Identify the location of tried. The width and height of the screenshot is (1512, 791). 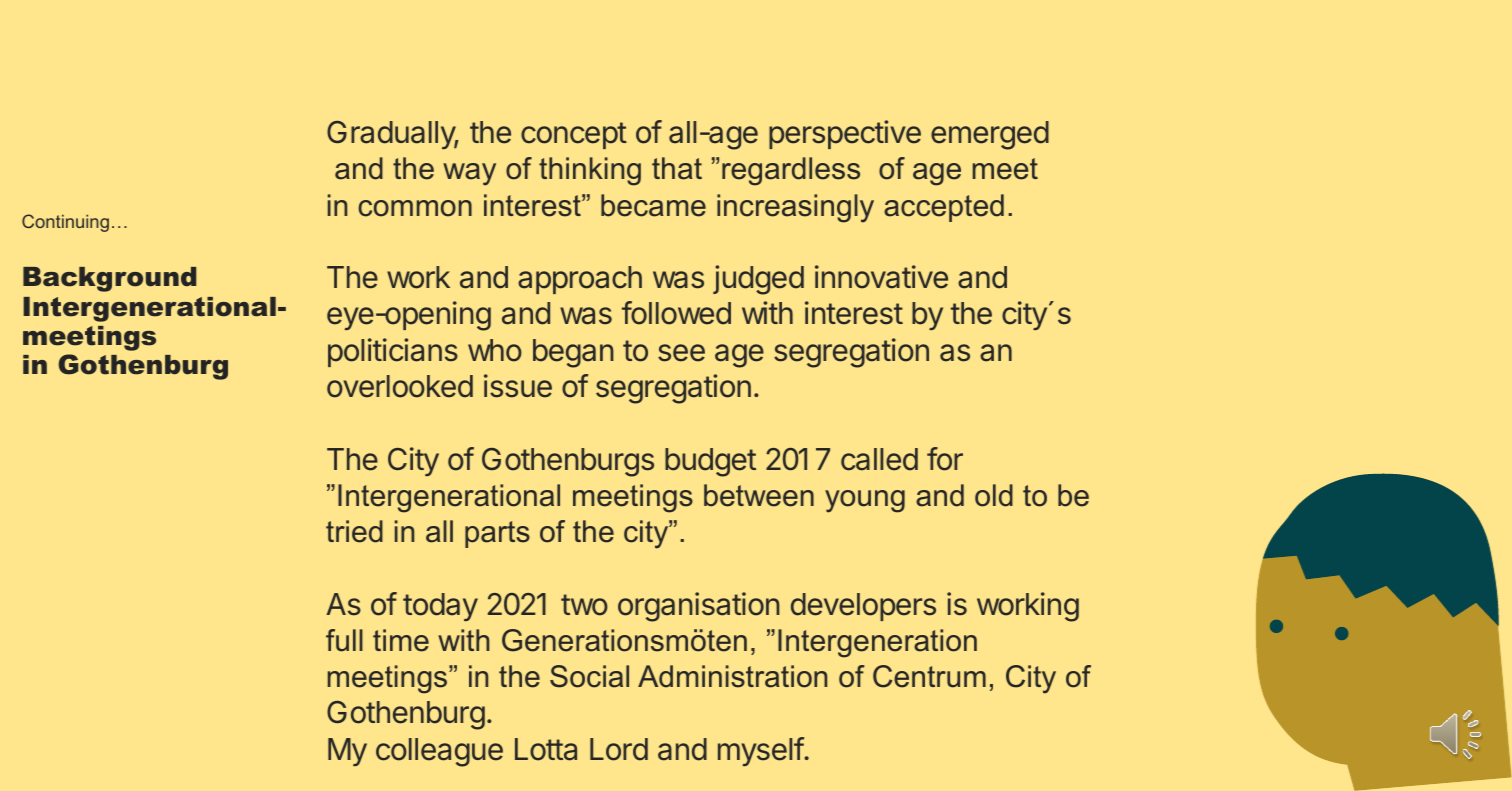
(354, 531).
